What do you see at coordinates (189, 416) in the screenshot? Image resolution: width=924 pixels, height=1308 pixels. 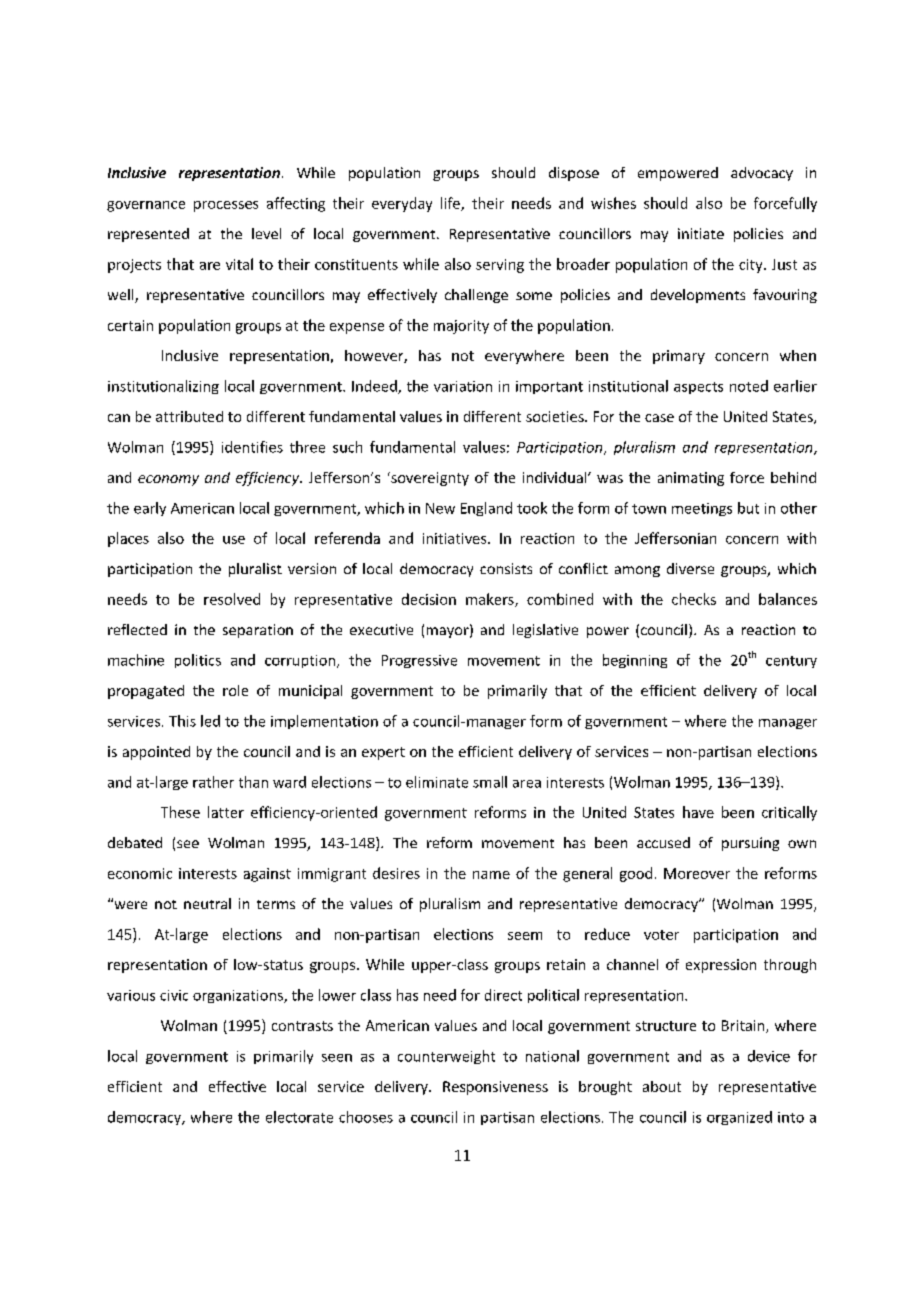 I see `attributed` at bounding box center [189, 416].
